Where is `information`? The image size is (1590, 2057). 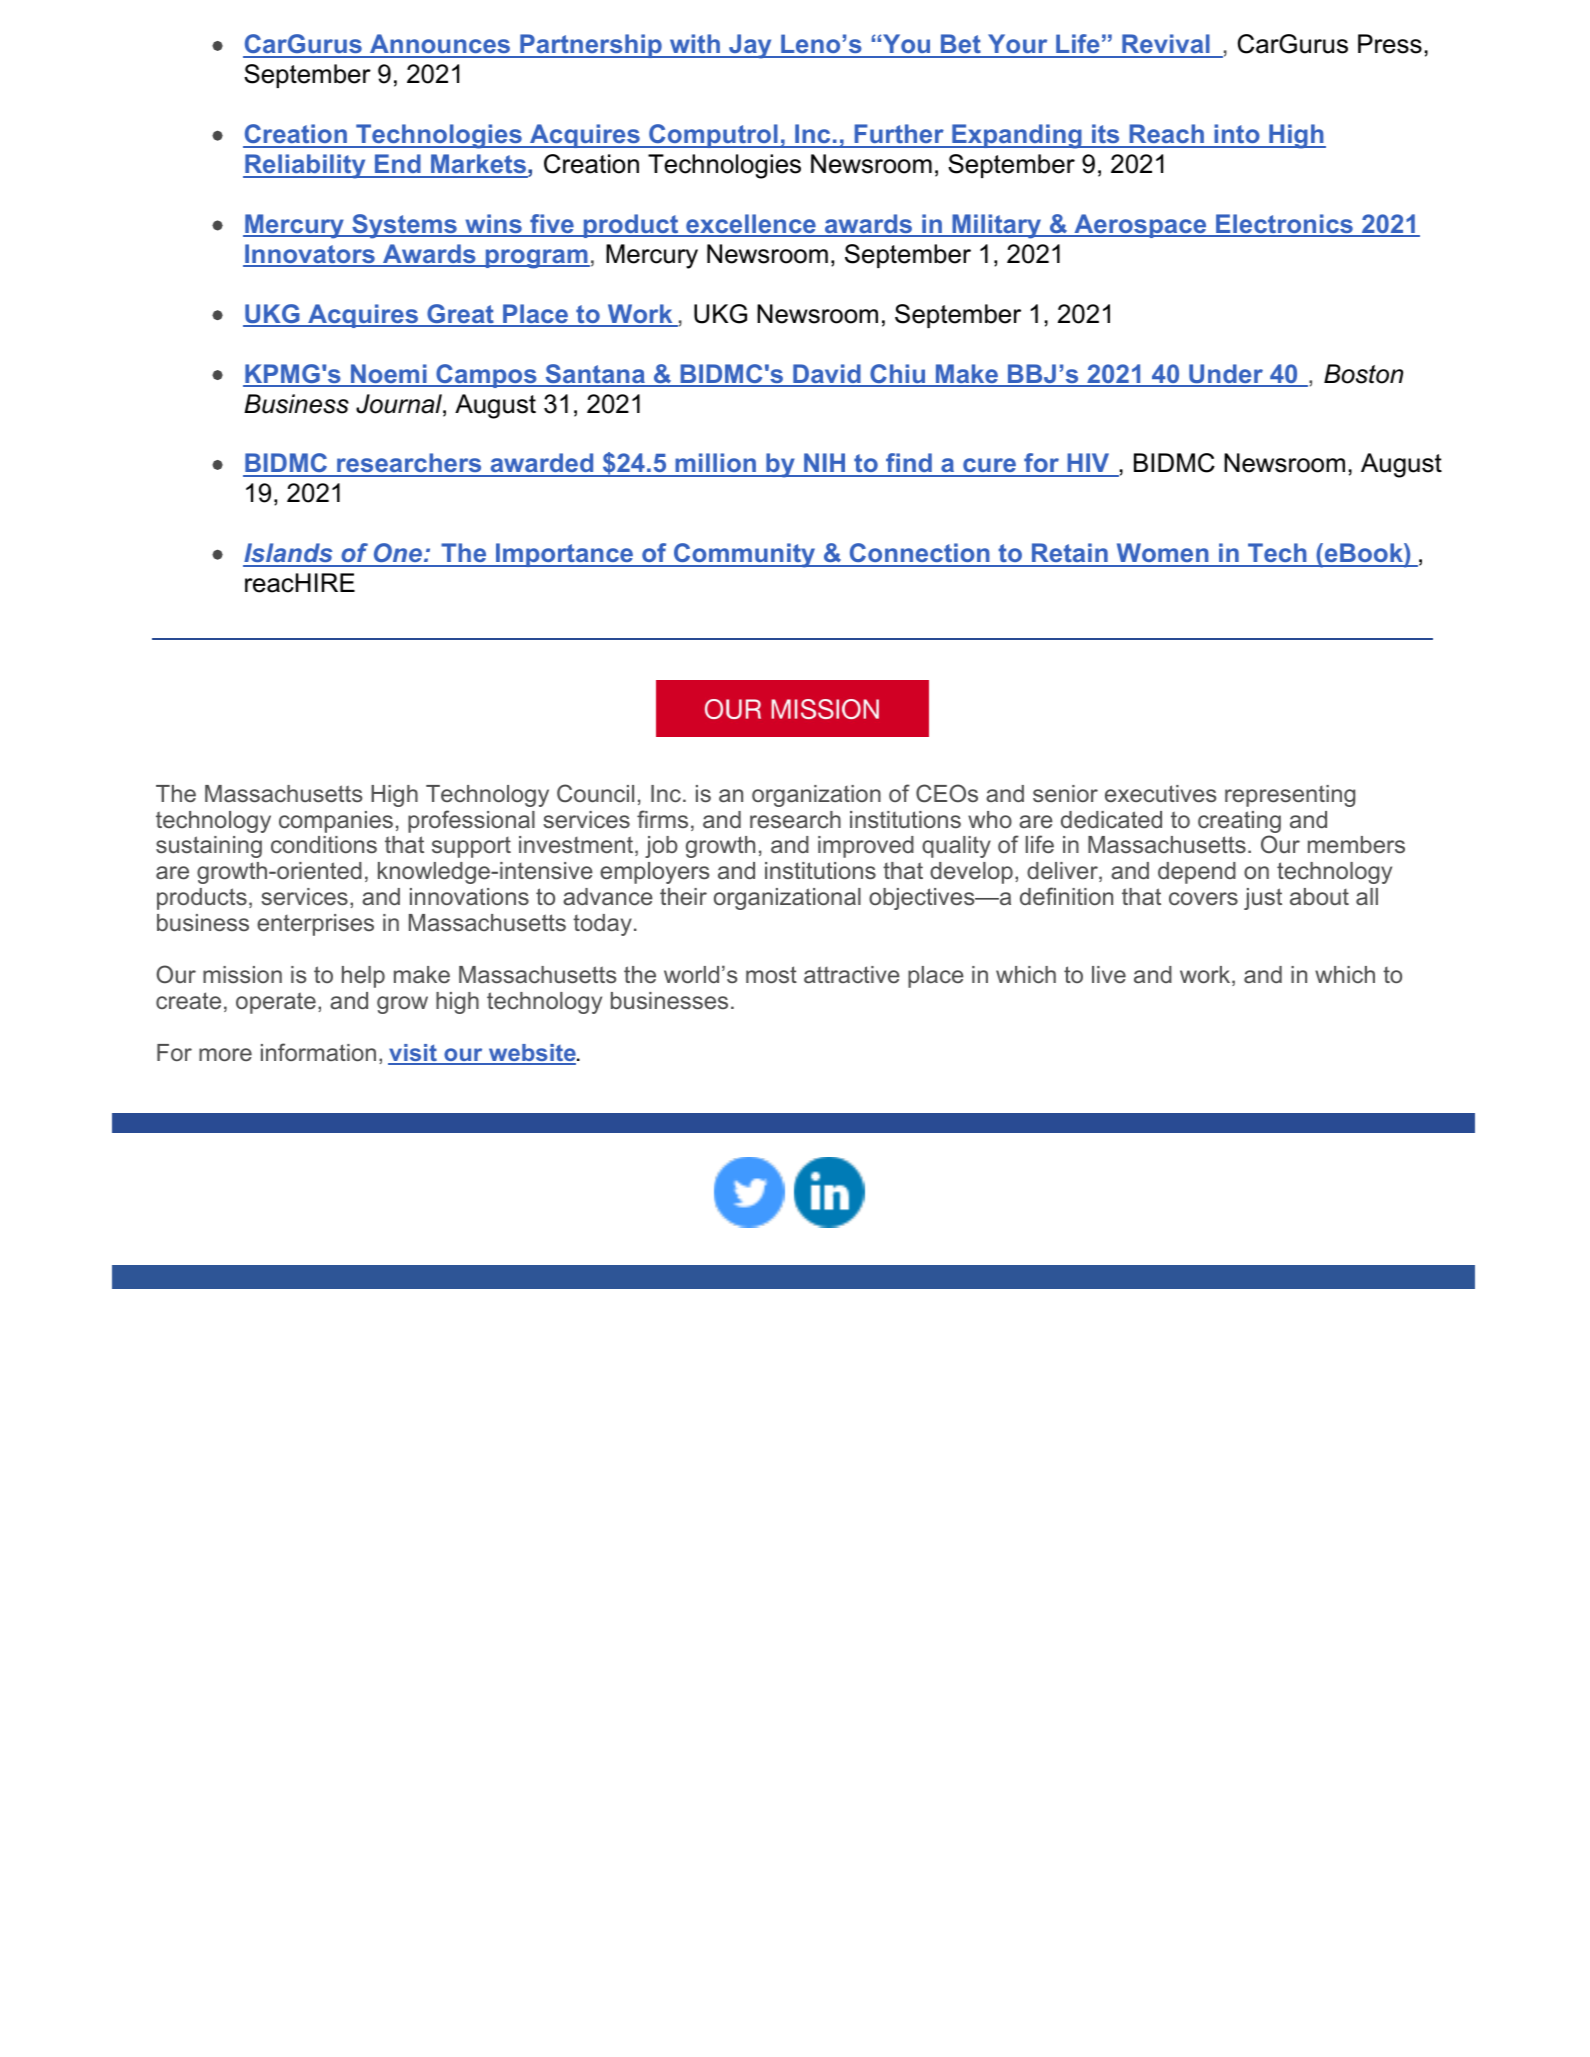 information is located at coordinates (318, 1052).
